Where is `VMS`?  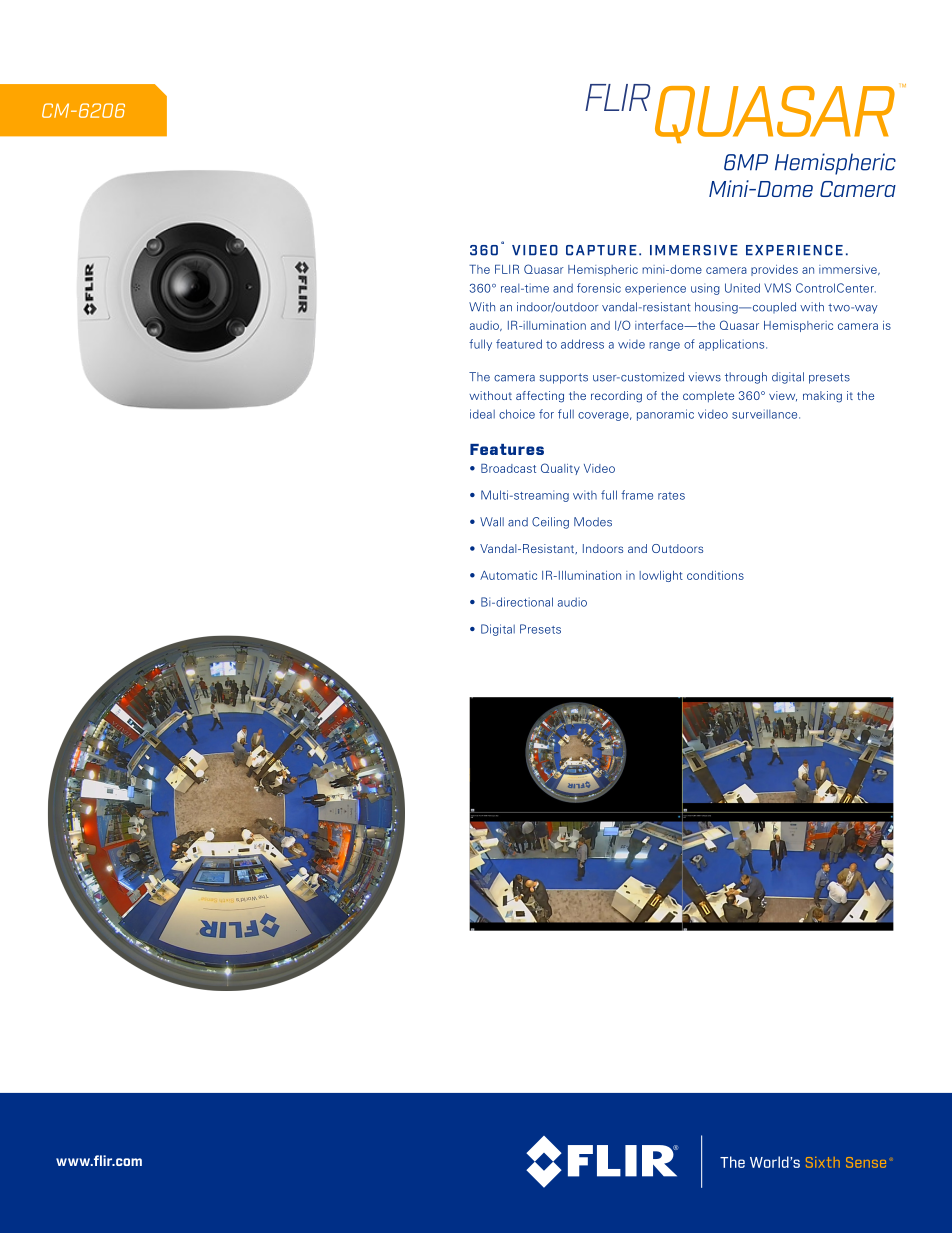
VMS is located at coordinates (777, 288).
